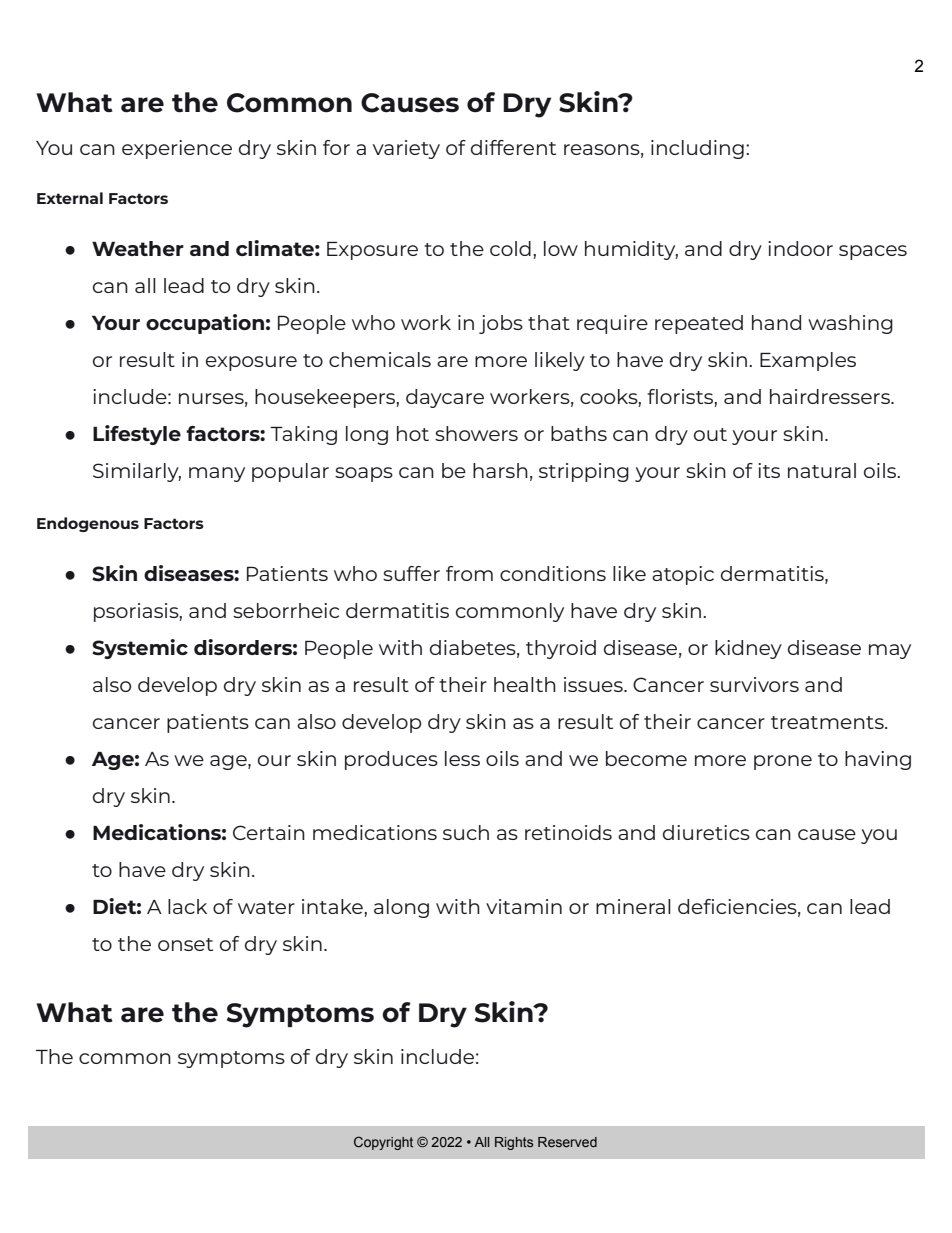 This document has height=1233, width=952. Describe the element at coordinates (683, 575) in the document. I see `atopic` at that location.
